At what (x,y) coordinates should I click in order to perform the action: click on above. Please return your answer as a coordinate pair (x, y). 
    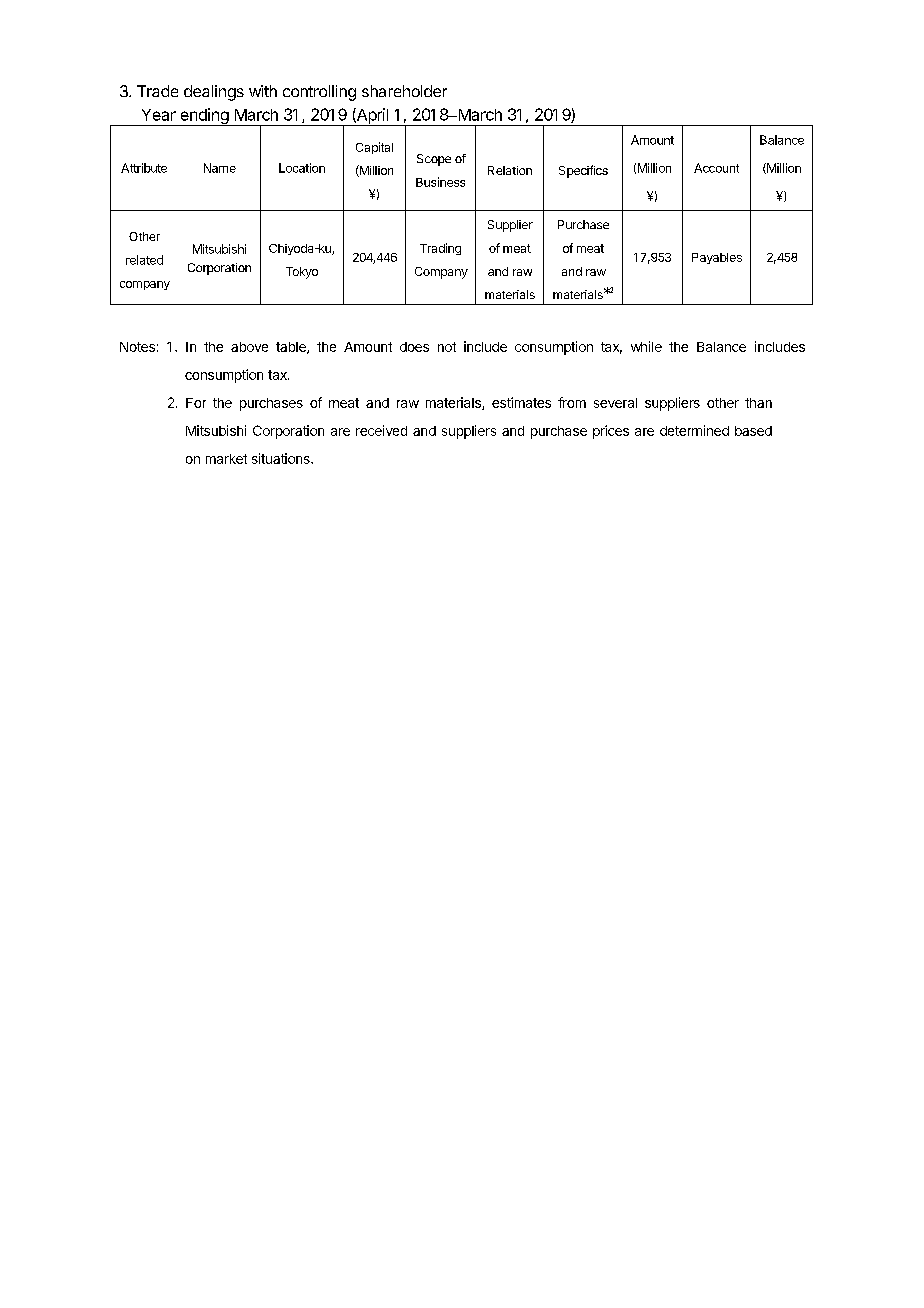
    Looking at the image, I should click on (249, 347).
